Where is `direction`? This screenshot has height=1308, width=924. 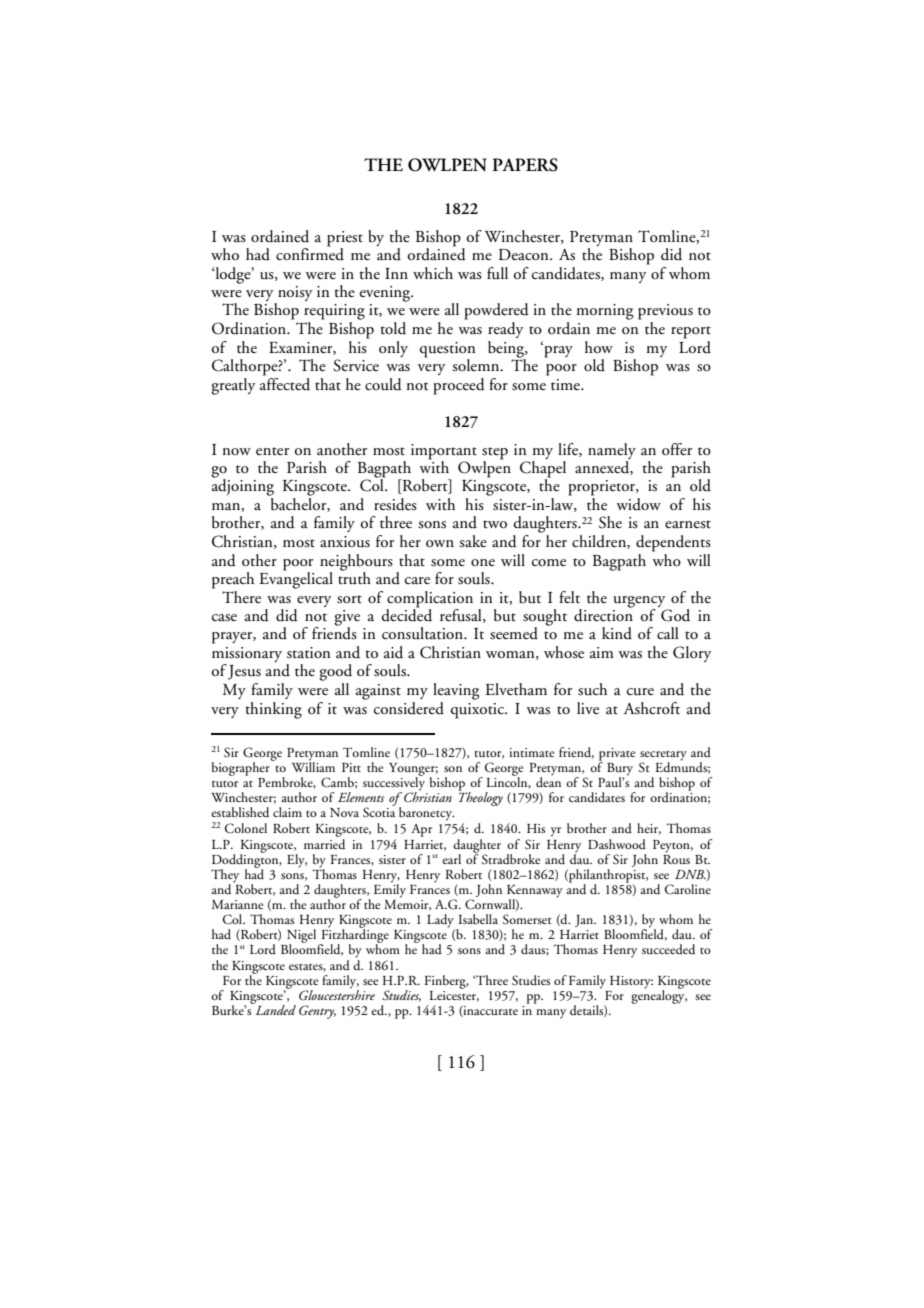 direction is located at coordinates (604, 614).
